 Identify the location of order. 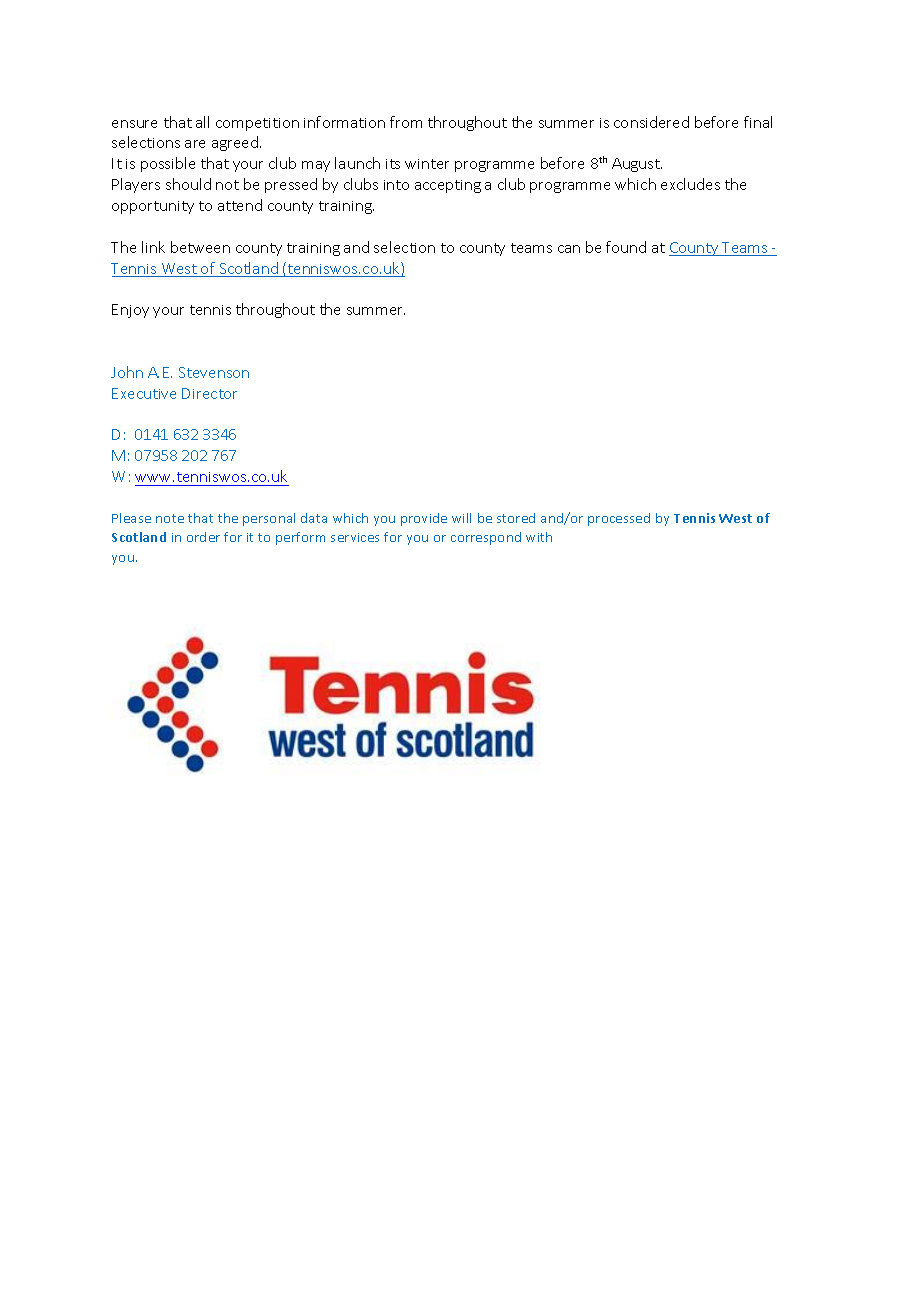
(203, 537).
